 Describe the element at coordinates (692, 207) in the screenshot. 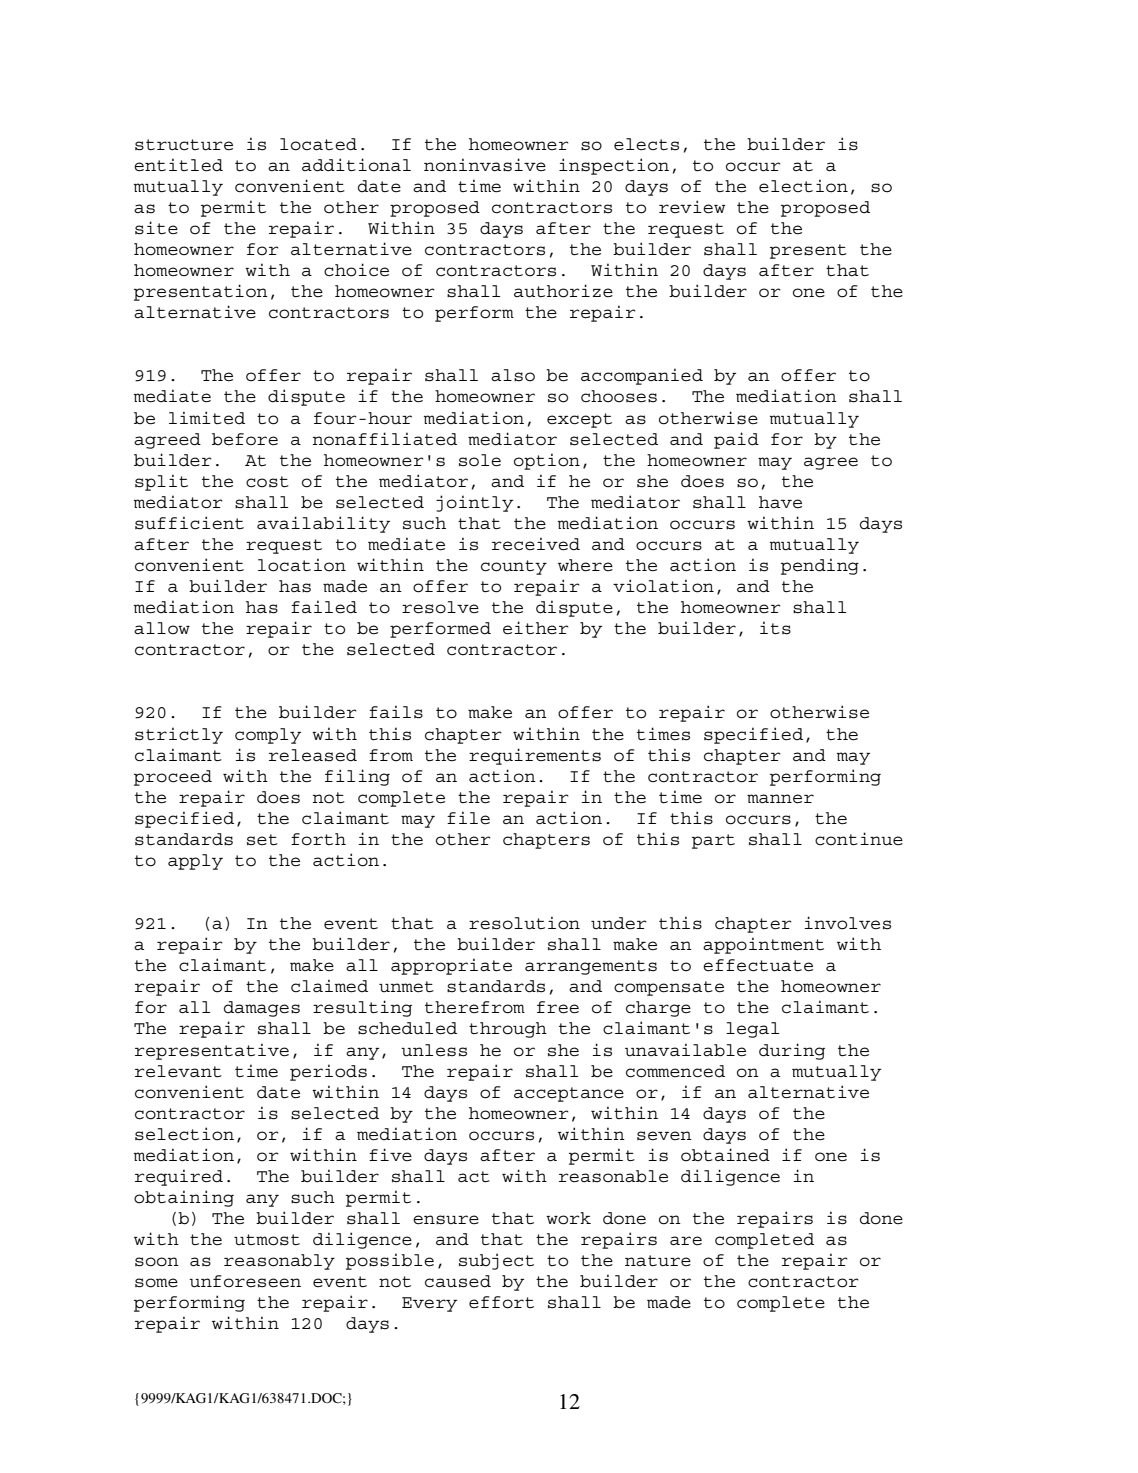

I see `review` at that location.
